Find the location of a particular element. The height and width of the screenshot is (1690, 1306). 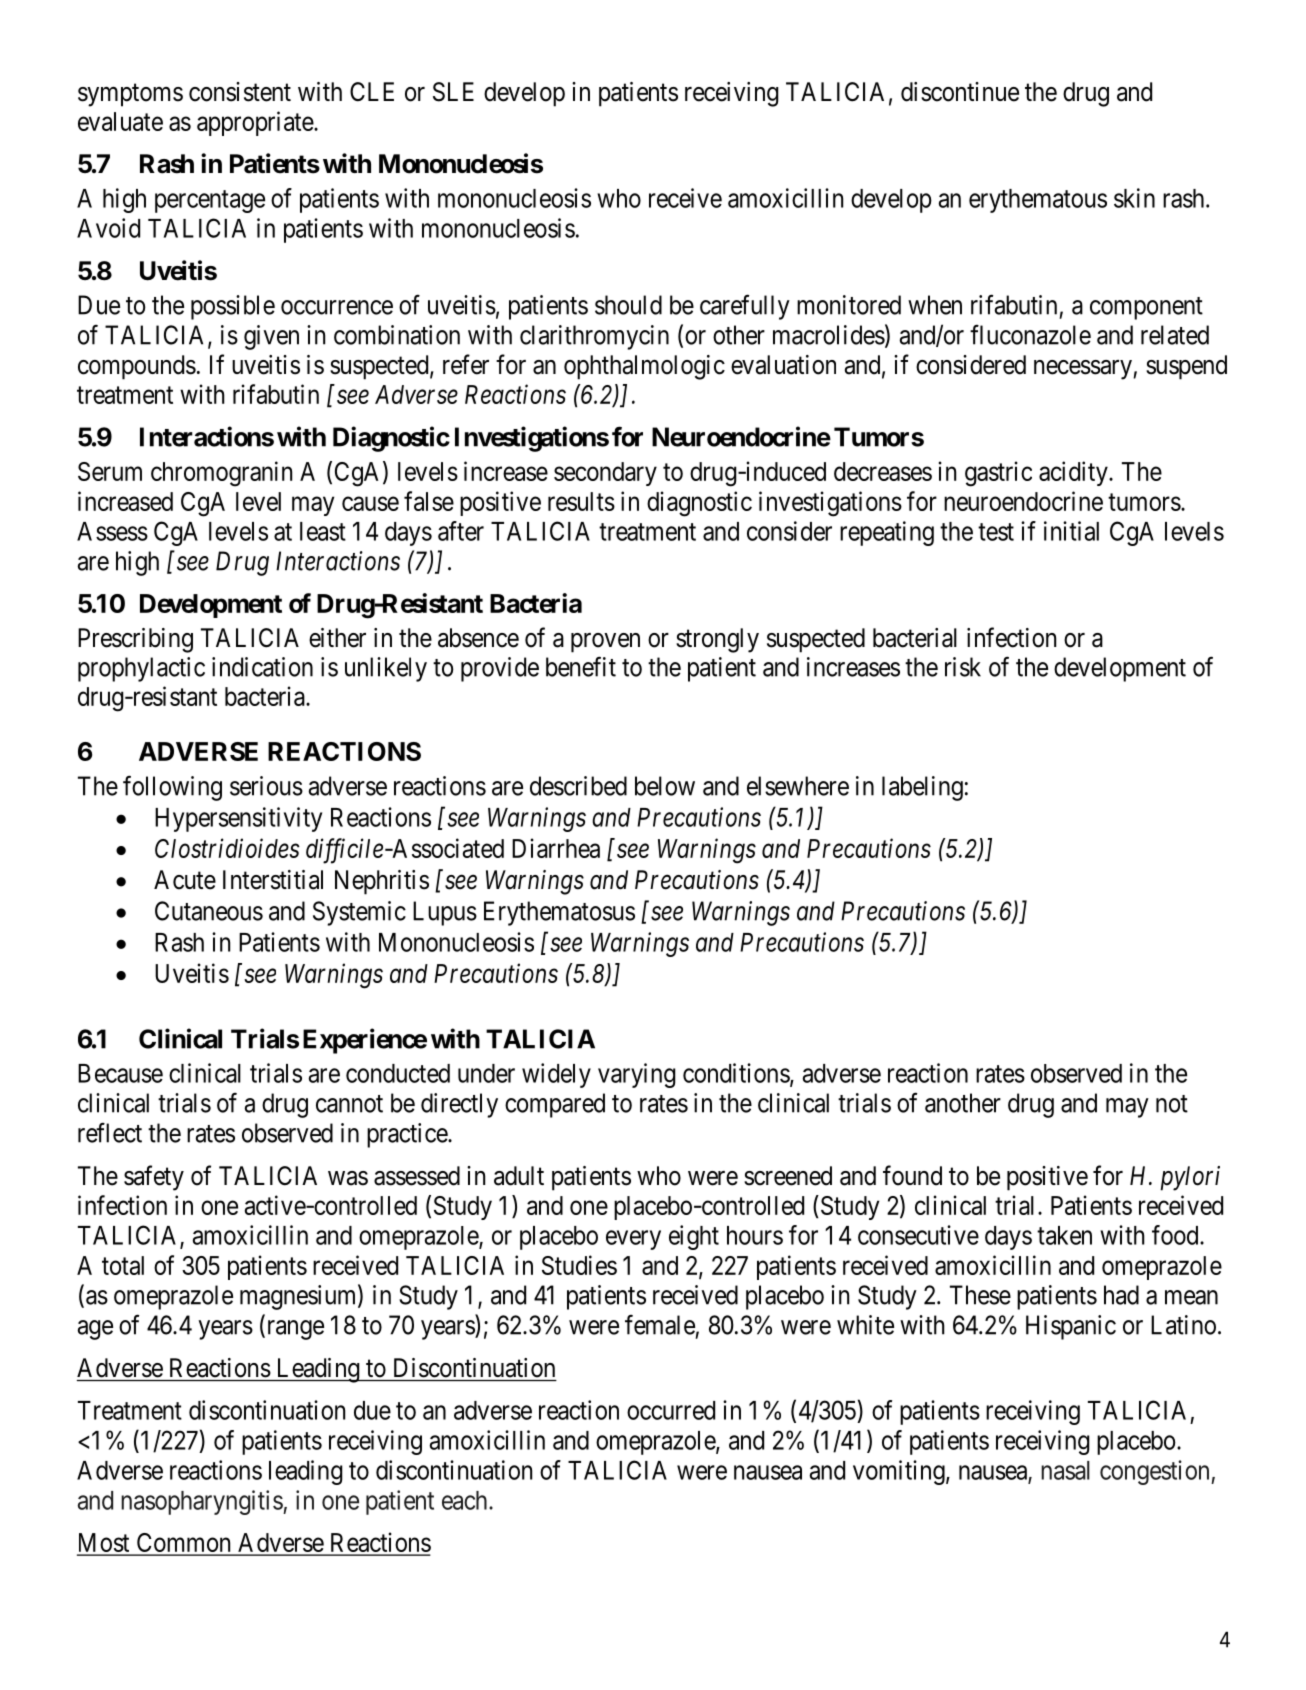

serious is located at coordinates (266, 786).
